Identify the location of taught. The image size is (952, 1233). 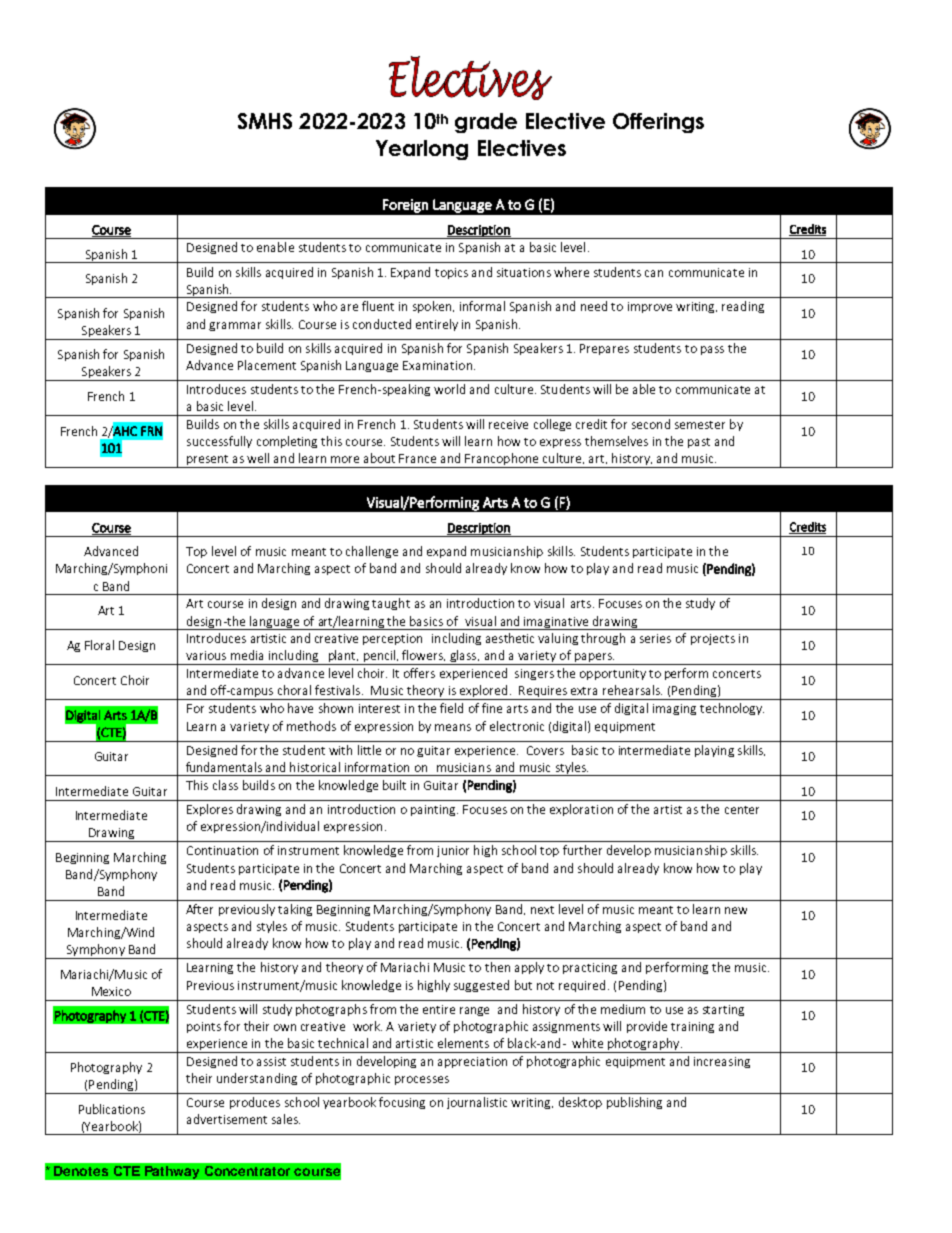
(391, 604).
